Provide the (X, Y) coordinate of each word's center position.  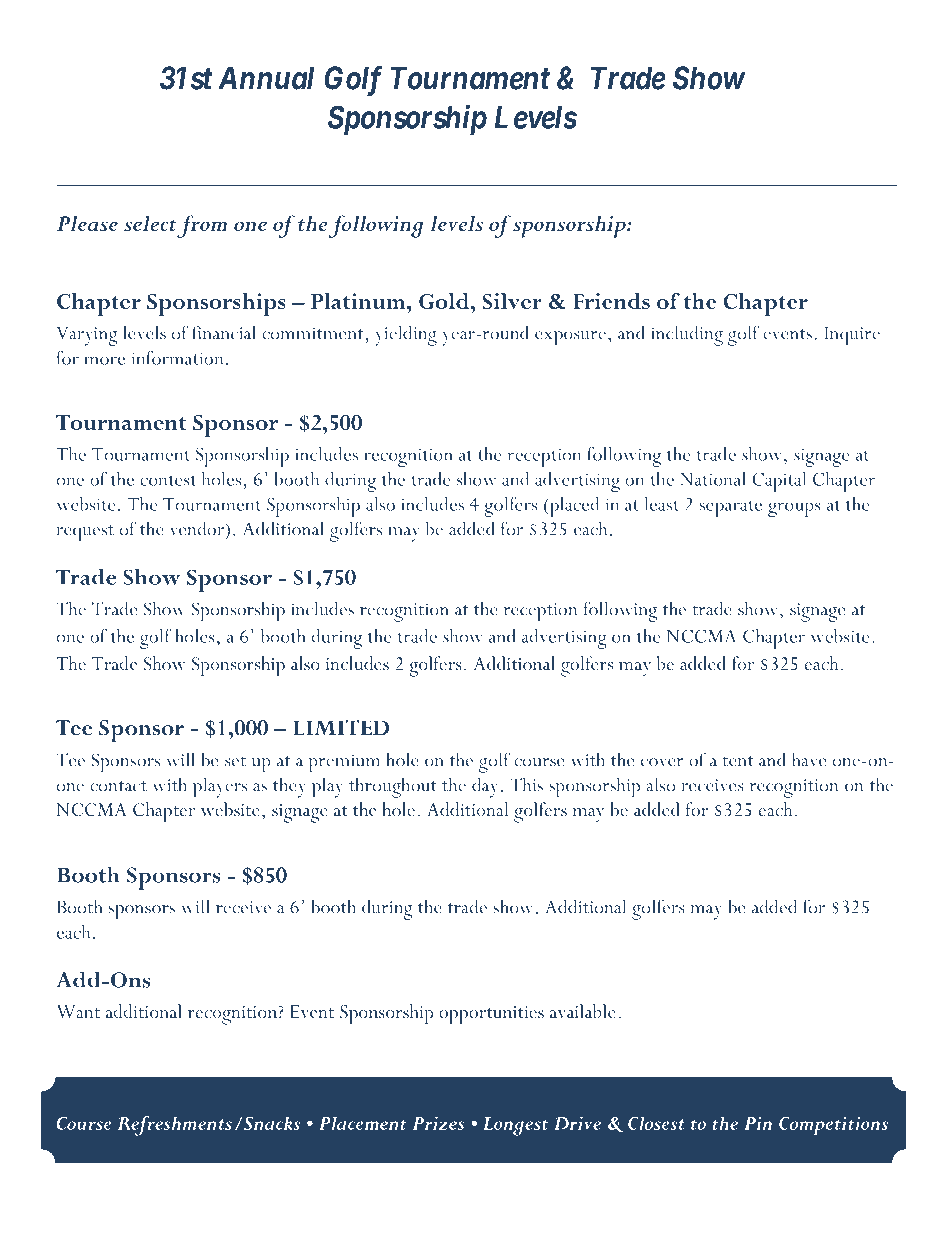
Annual (266, 78)
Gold (445, 301)
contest (168, 480)
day (485, 787)
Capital (779, 482)
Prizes (438, 1123)
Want (78, 1011)
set (235, 761)
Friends (611, 301)
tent (738, 761)
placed (573, 507)
